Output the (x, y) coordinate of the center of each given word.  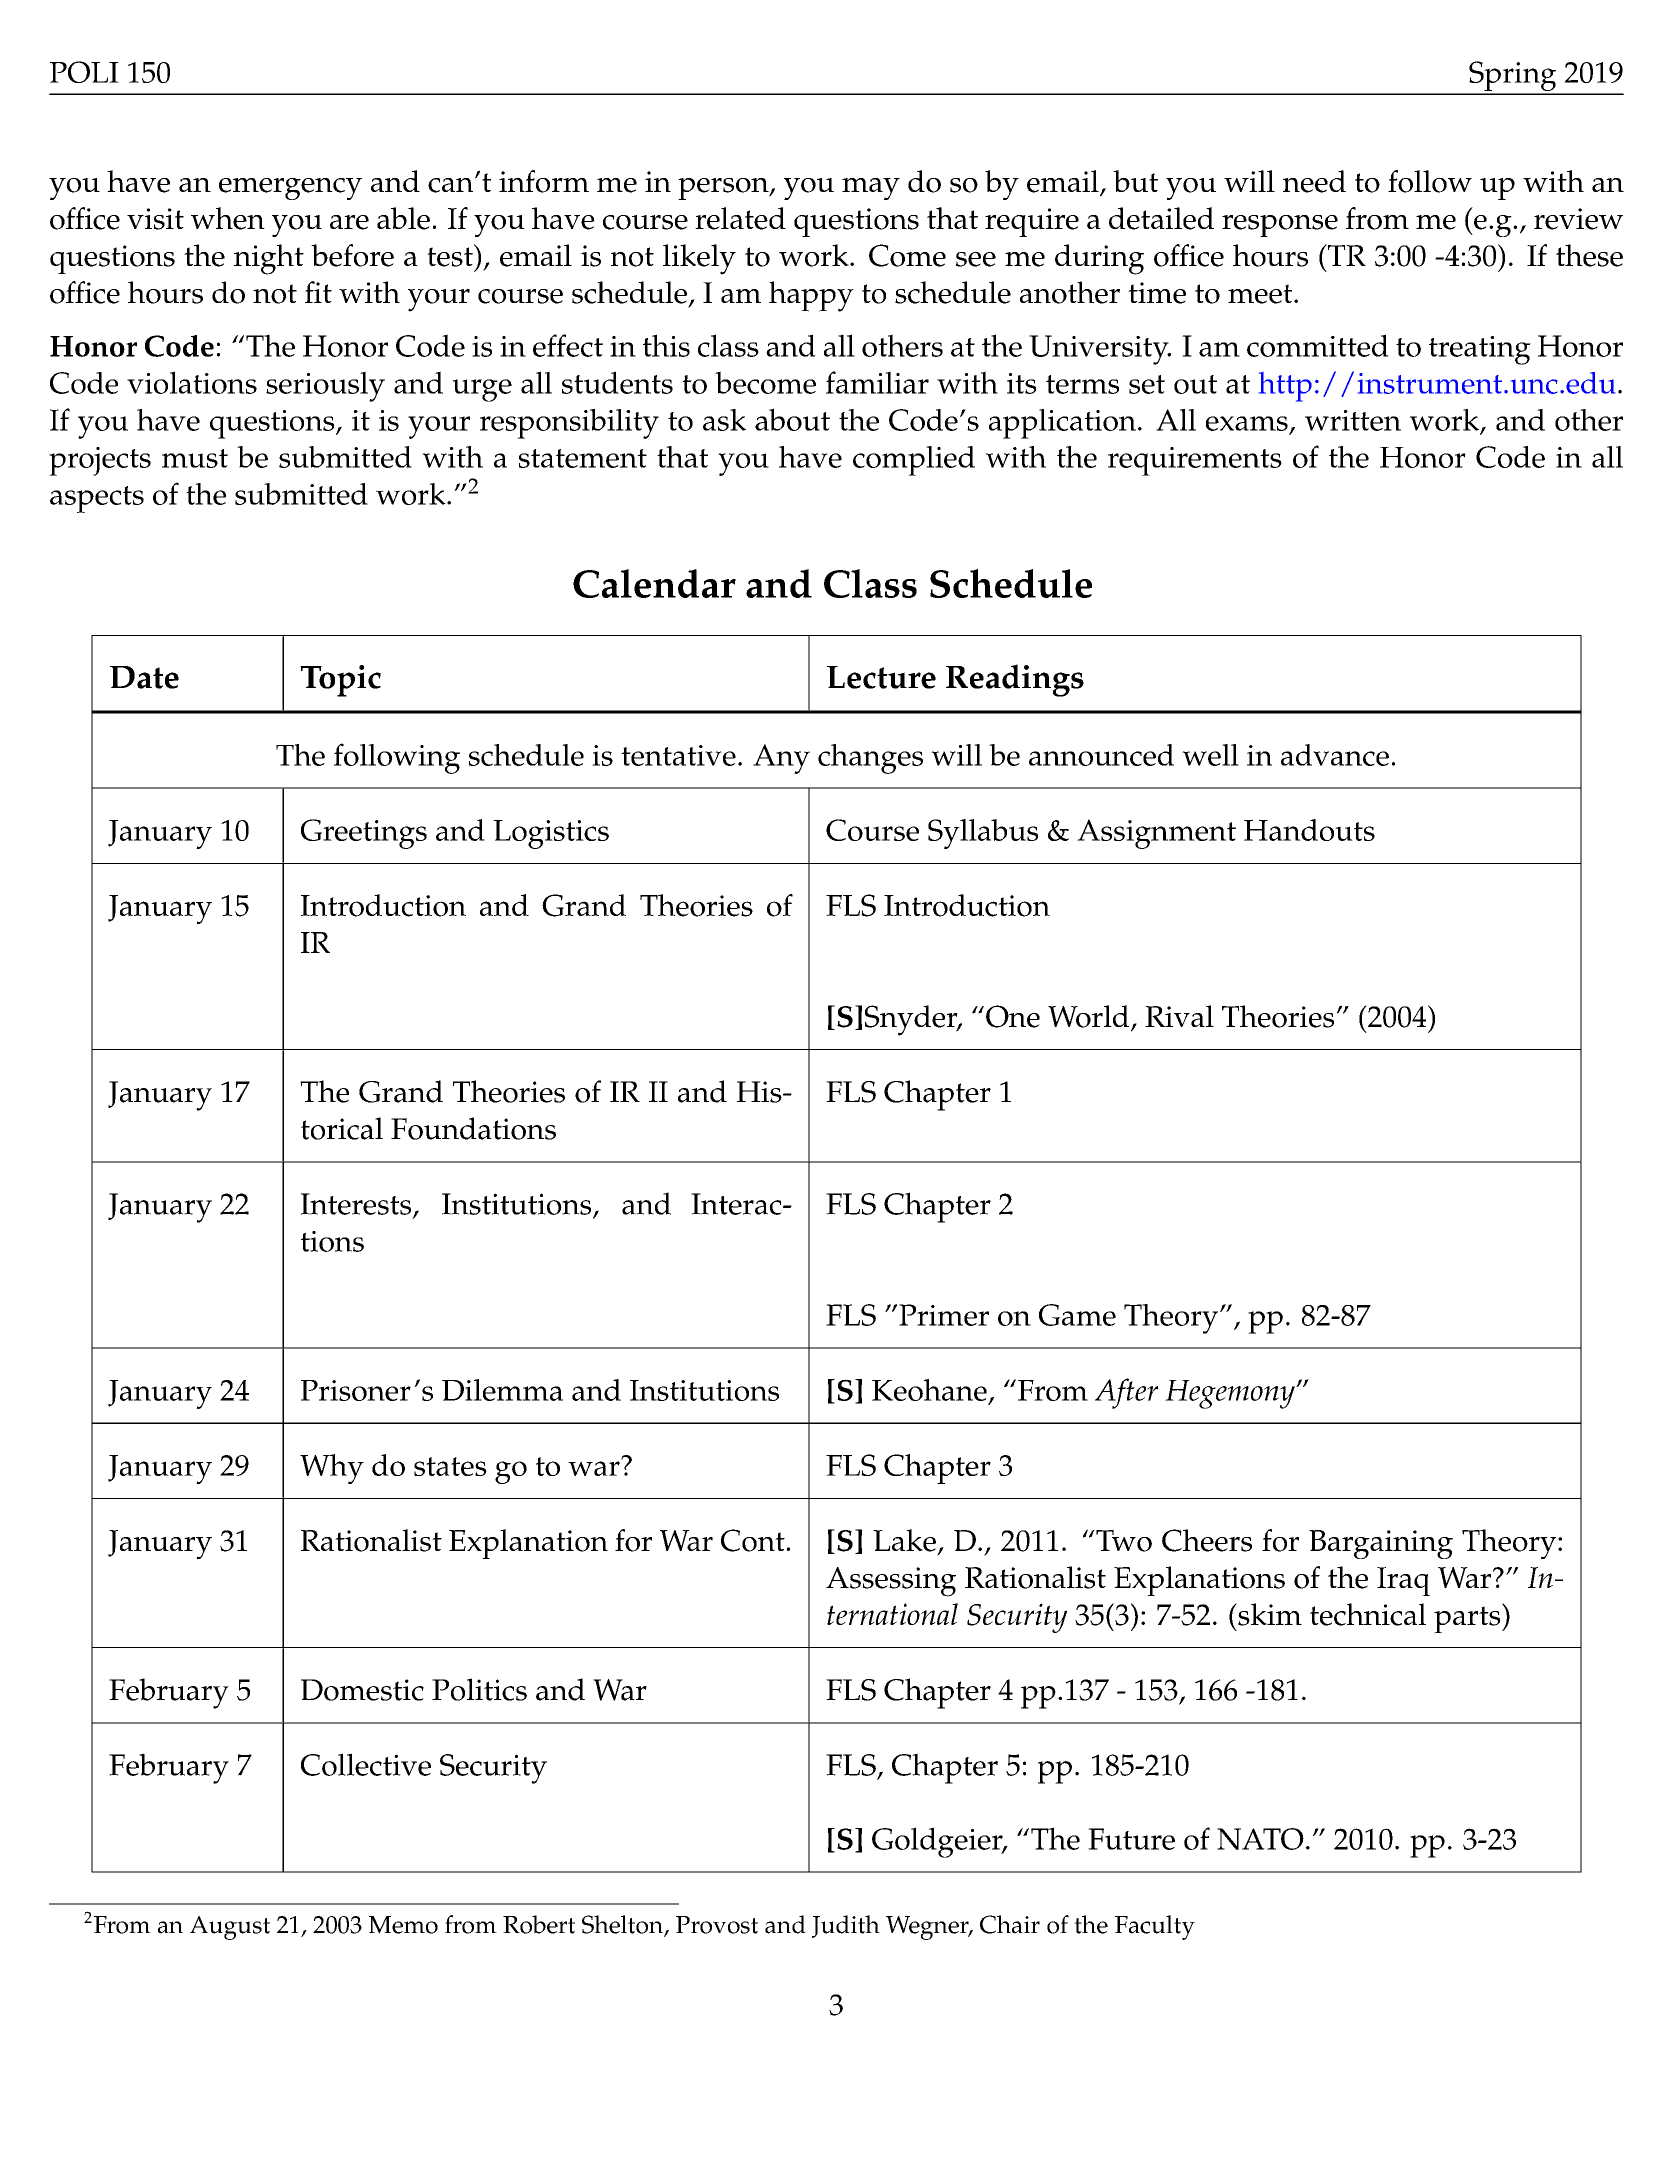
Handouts (1309, 830)
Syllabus (983, 834)
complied (914, 461)
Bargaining (1381, 1544)
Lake (904, 1540)
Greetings (364, 834)
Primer (944, 1315)
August (230, 1928)
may (871, 189)
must (195, 458)
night (269, 259)
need (1314, 181)
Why (332, 1469)
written (1353, 420)
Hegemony (1231, 1394)
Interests (357, 1205)
